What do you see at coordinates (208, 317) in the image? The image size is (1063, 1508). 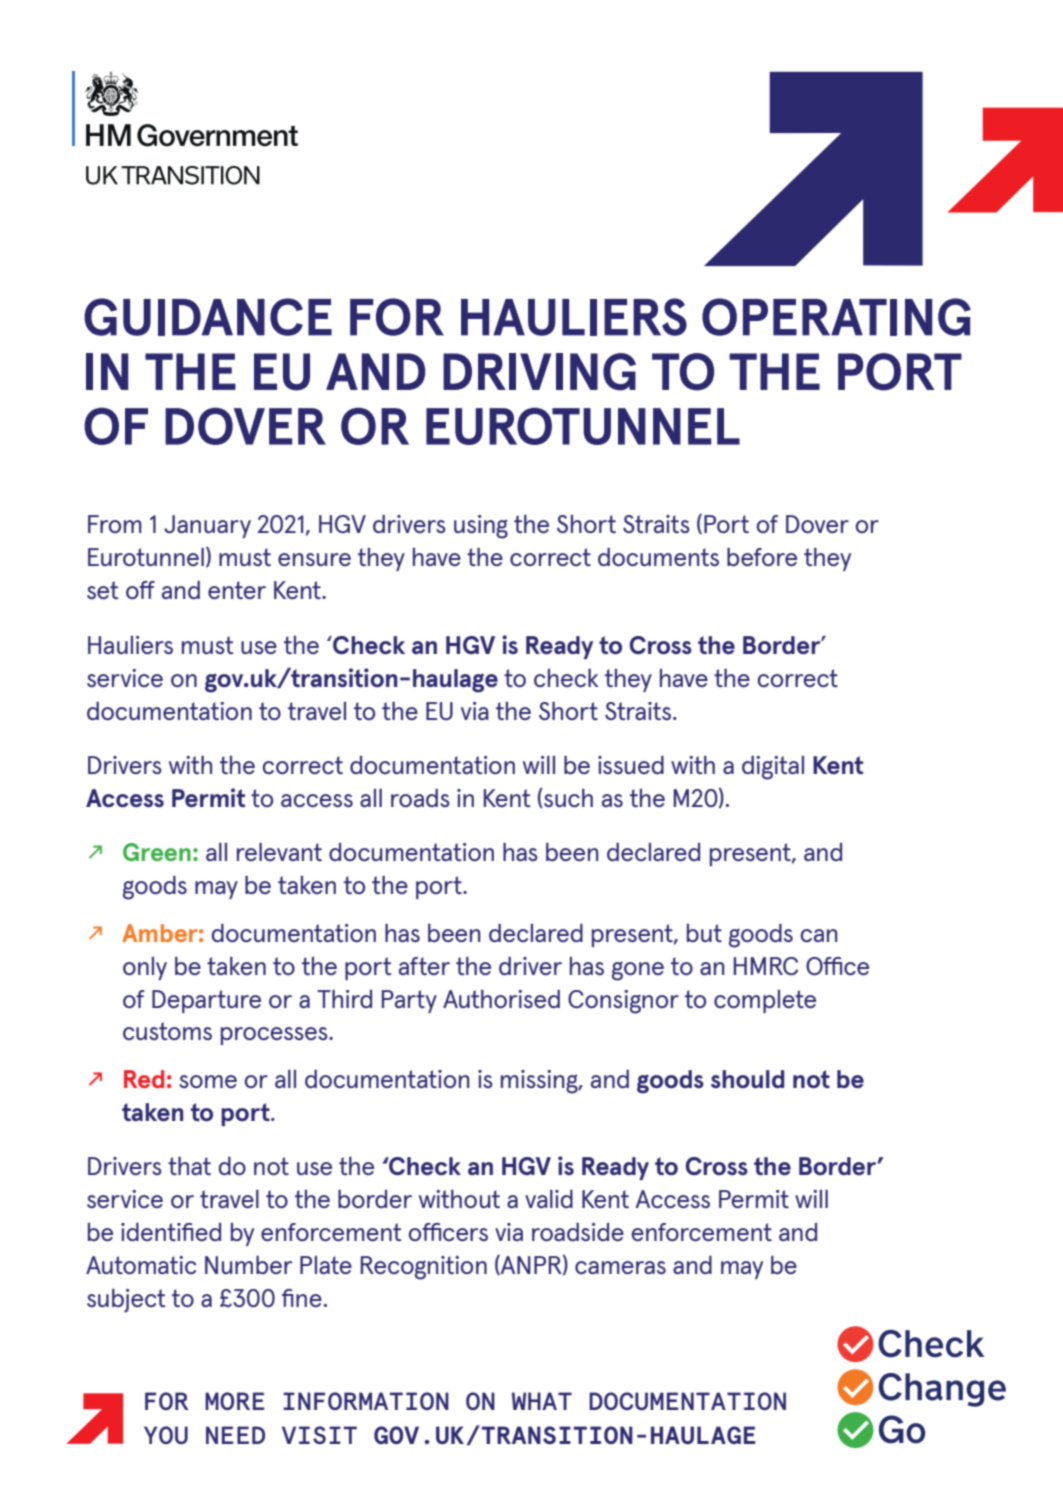 I see `GUIDANCE` at bounding box center [208, 317].
